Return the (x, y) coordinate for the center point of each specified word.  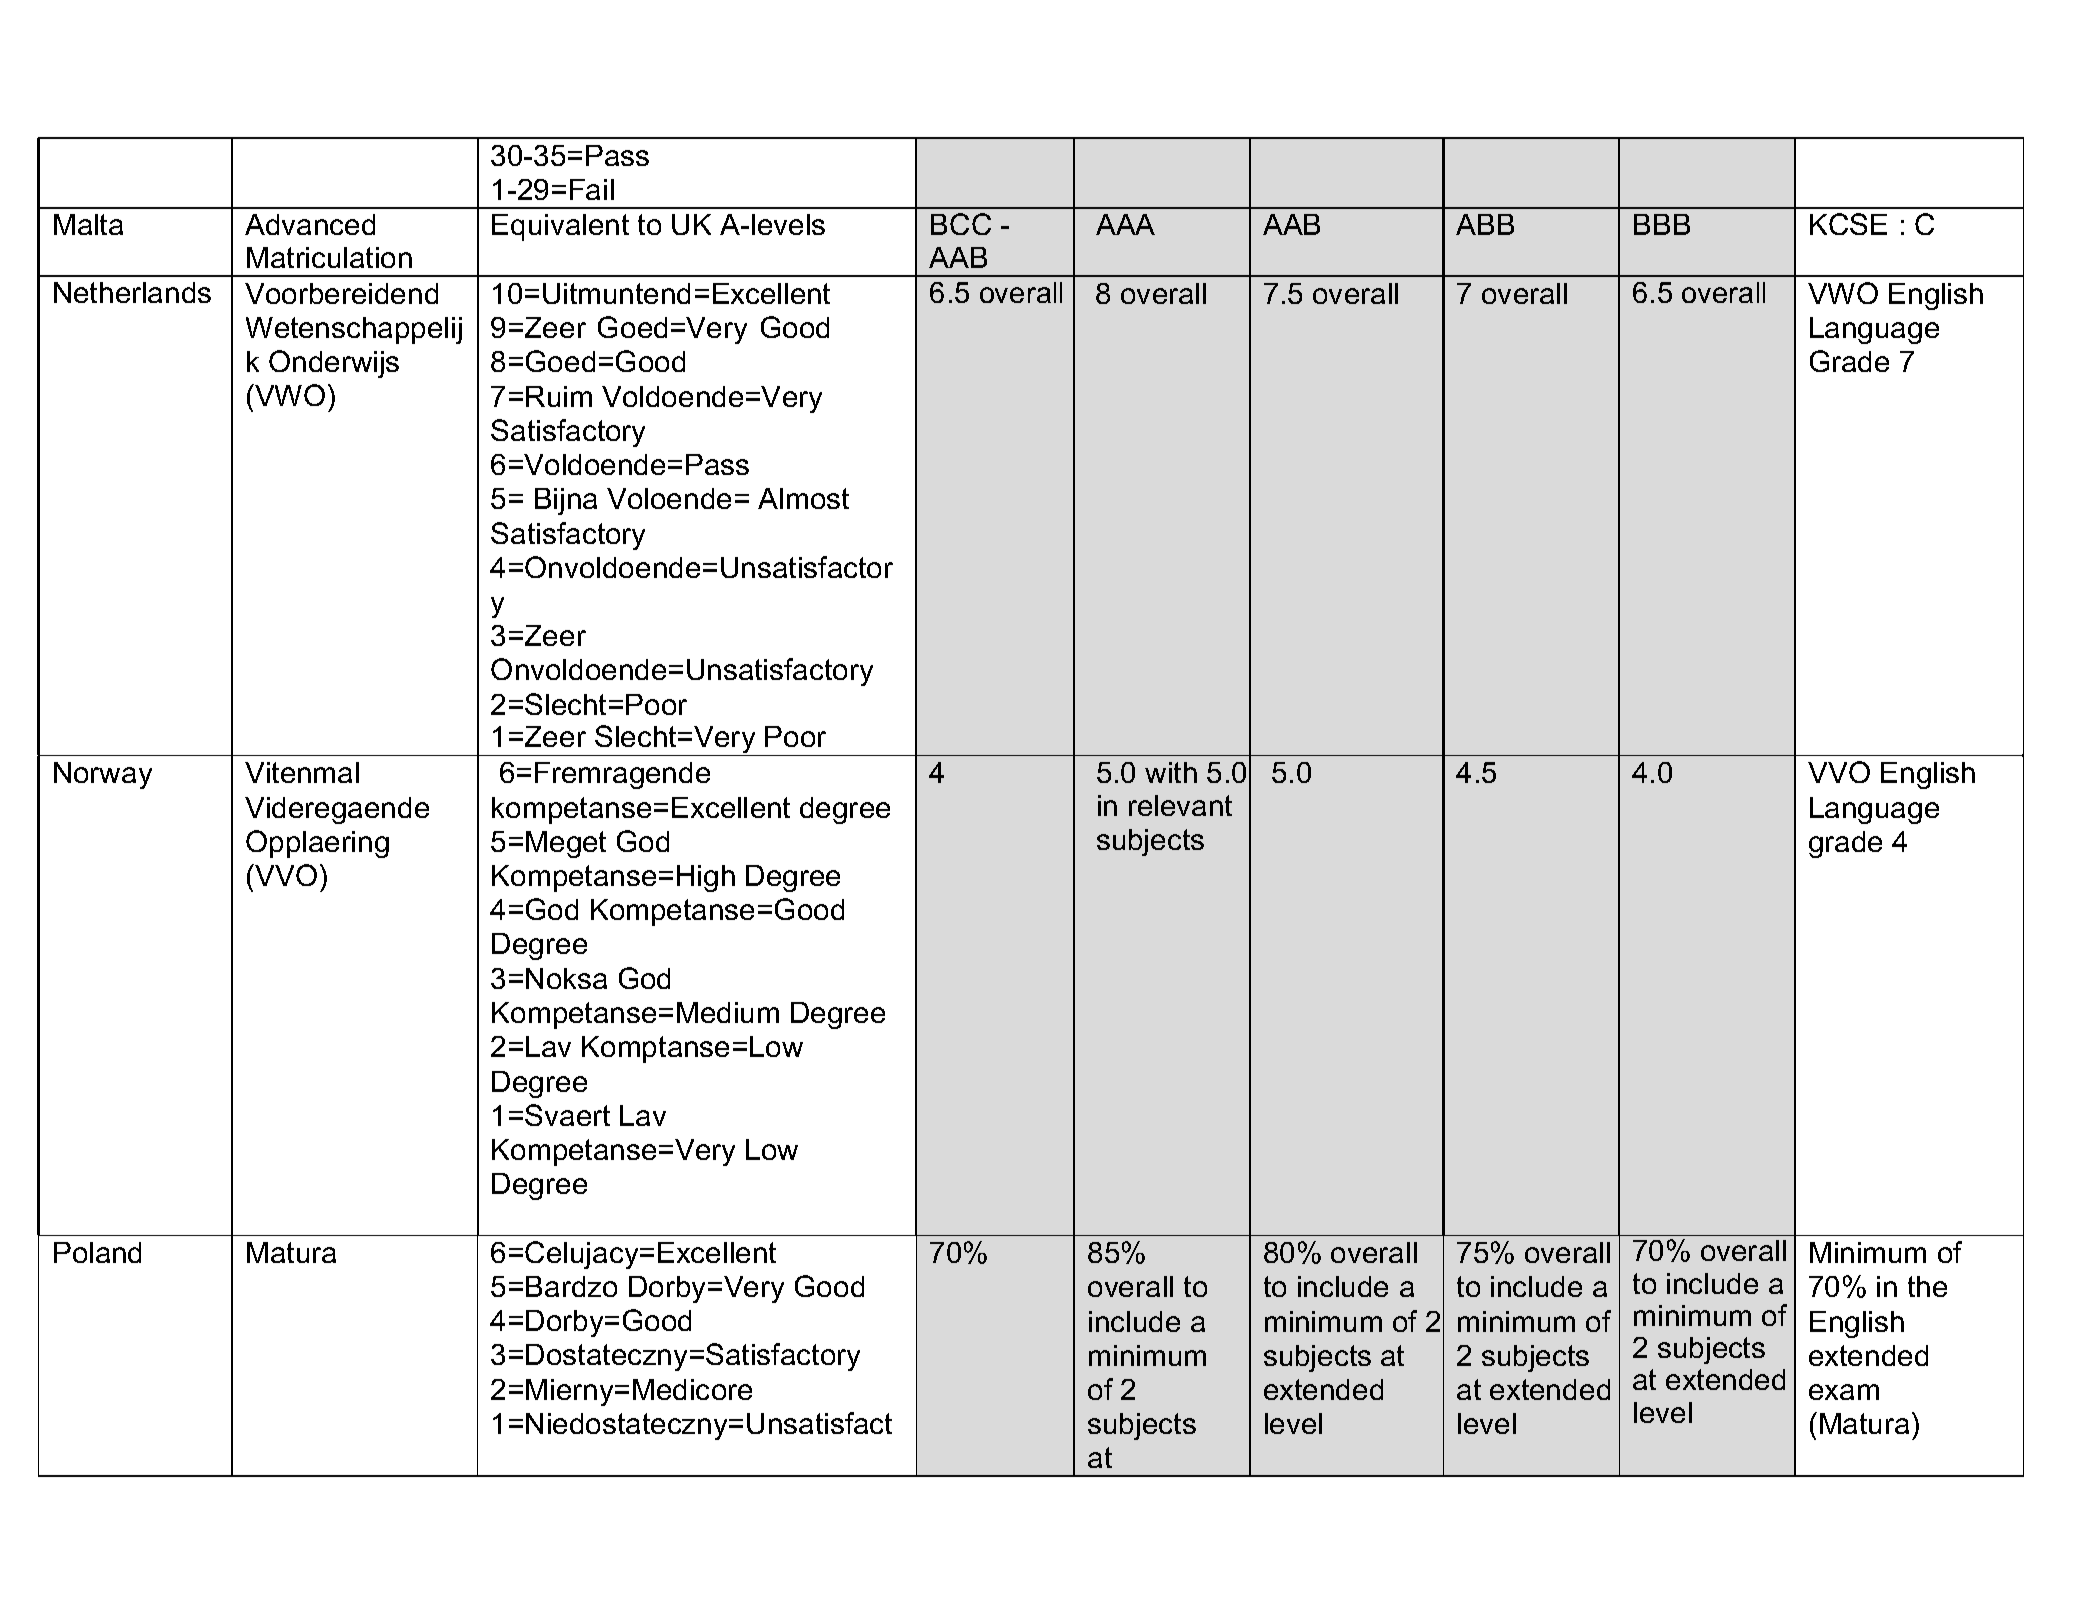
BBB (1662, 224)
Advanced (310, 224)
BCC (961, 224)
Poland (97, 1252)
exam (1844, 1392)
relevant (1180, 805)
